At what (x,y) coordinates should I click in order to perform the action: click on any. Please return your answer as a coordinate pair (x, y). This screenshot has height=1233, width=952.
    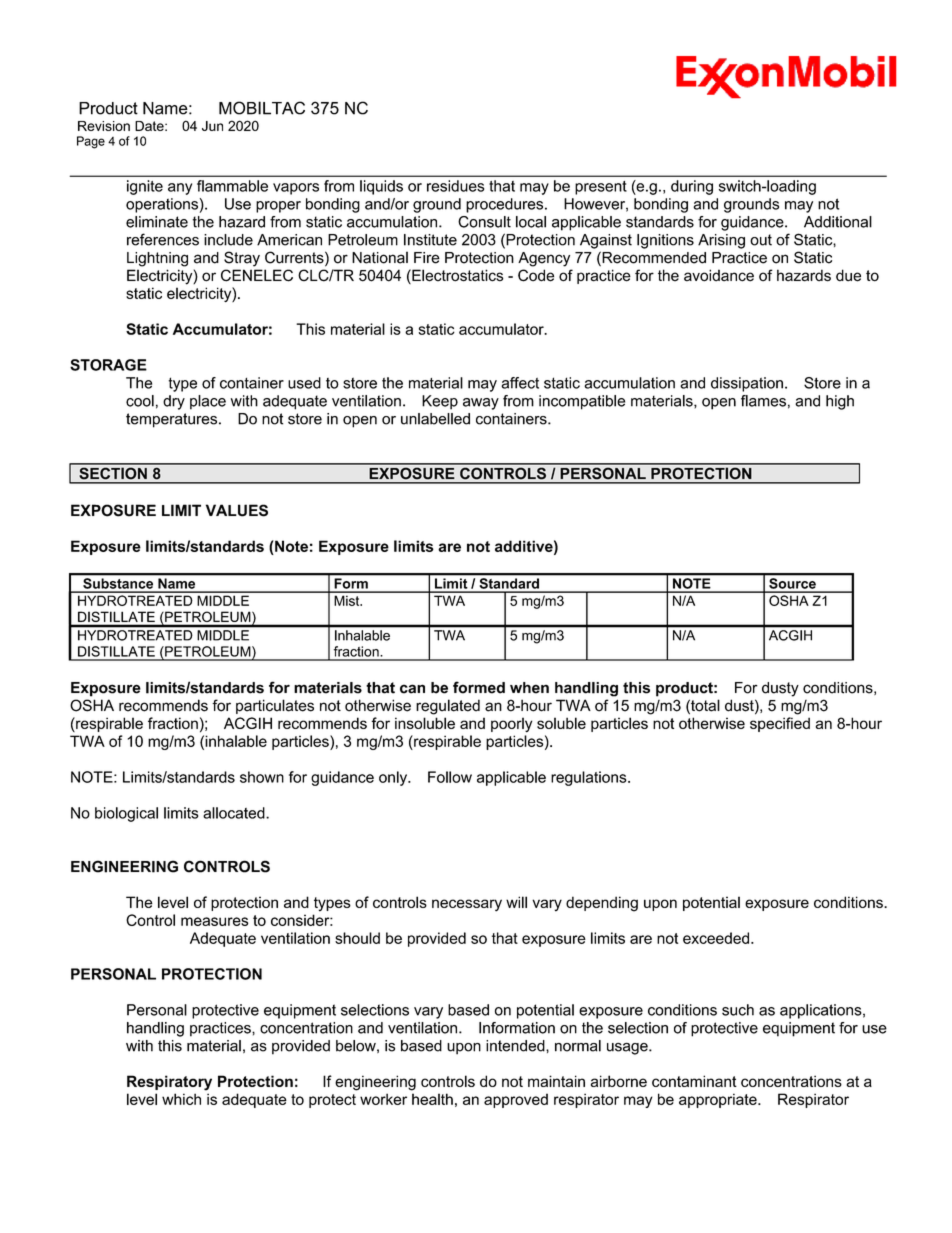
    Looking at the image, I should click on (180, 189).
